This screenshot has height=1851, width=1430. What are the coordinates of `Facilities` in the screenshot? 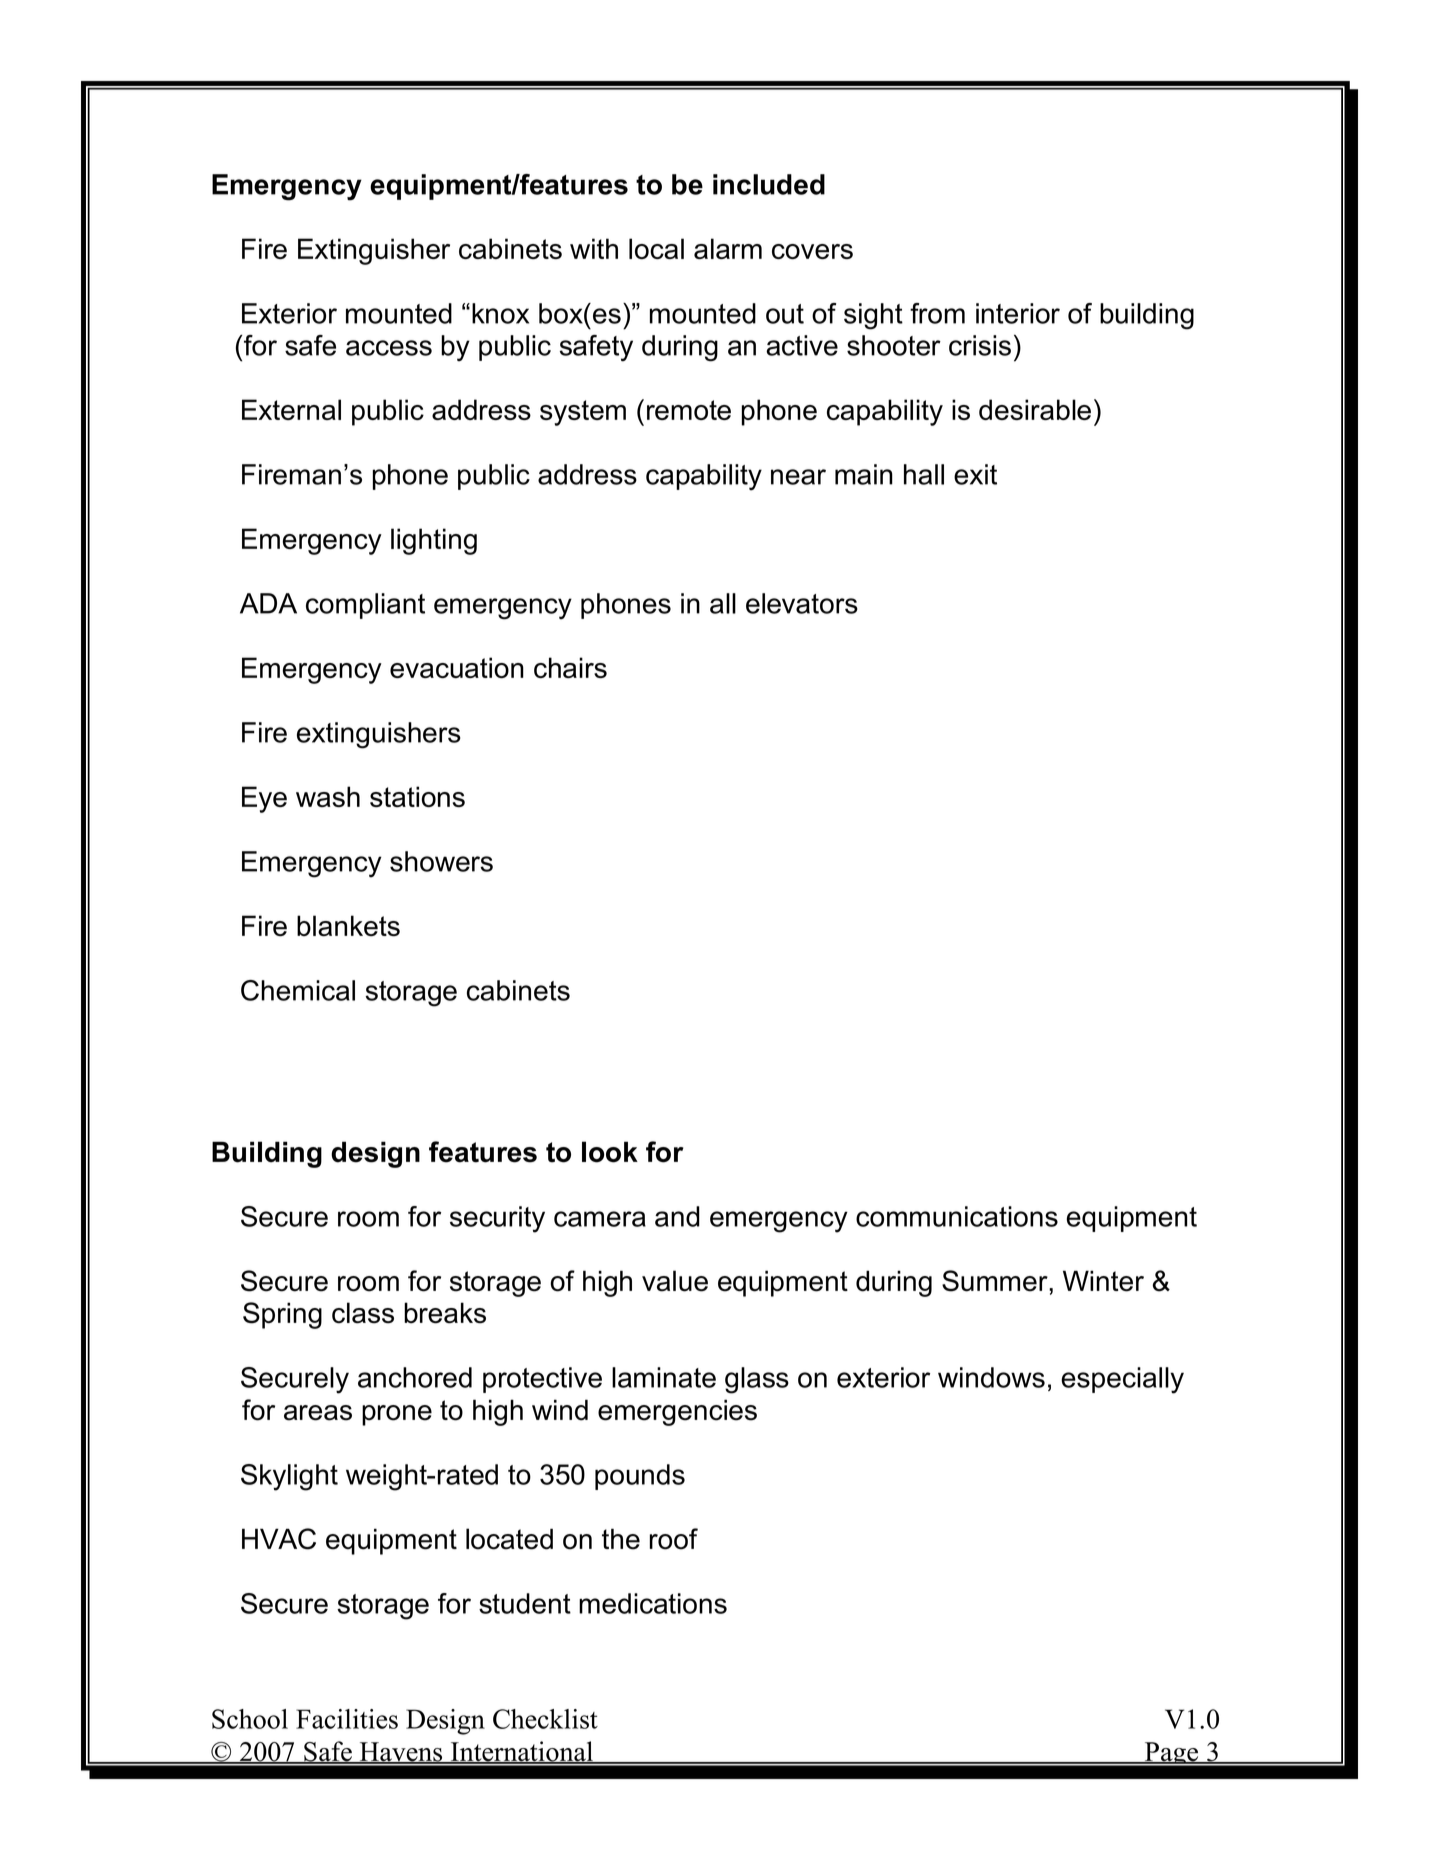 It's located at (347, 1719).
